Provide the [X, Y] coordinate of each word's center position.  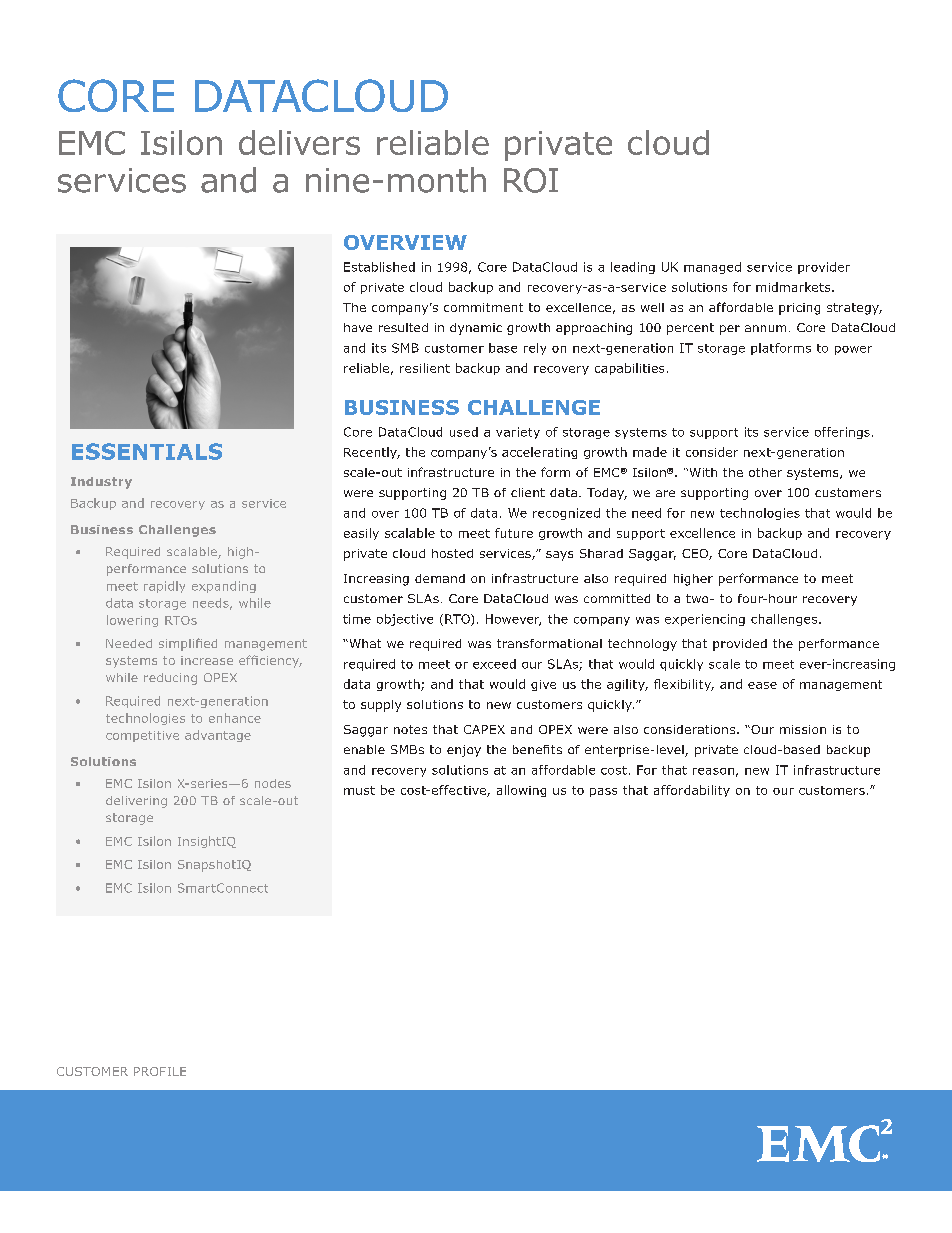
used [464, 432]
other [765, 472]
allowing [521, 791]
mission [803, 729]
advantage [218, 736]
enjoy [464, 751]
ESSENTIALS [147, 451]
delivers [299, 142]
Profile [160, 1071]
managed [712, 268]
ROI [531, 180]
